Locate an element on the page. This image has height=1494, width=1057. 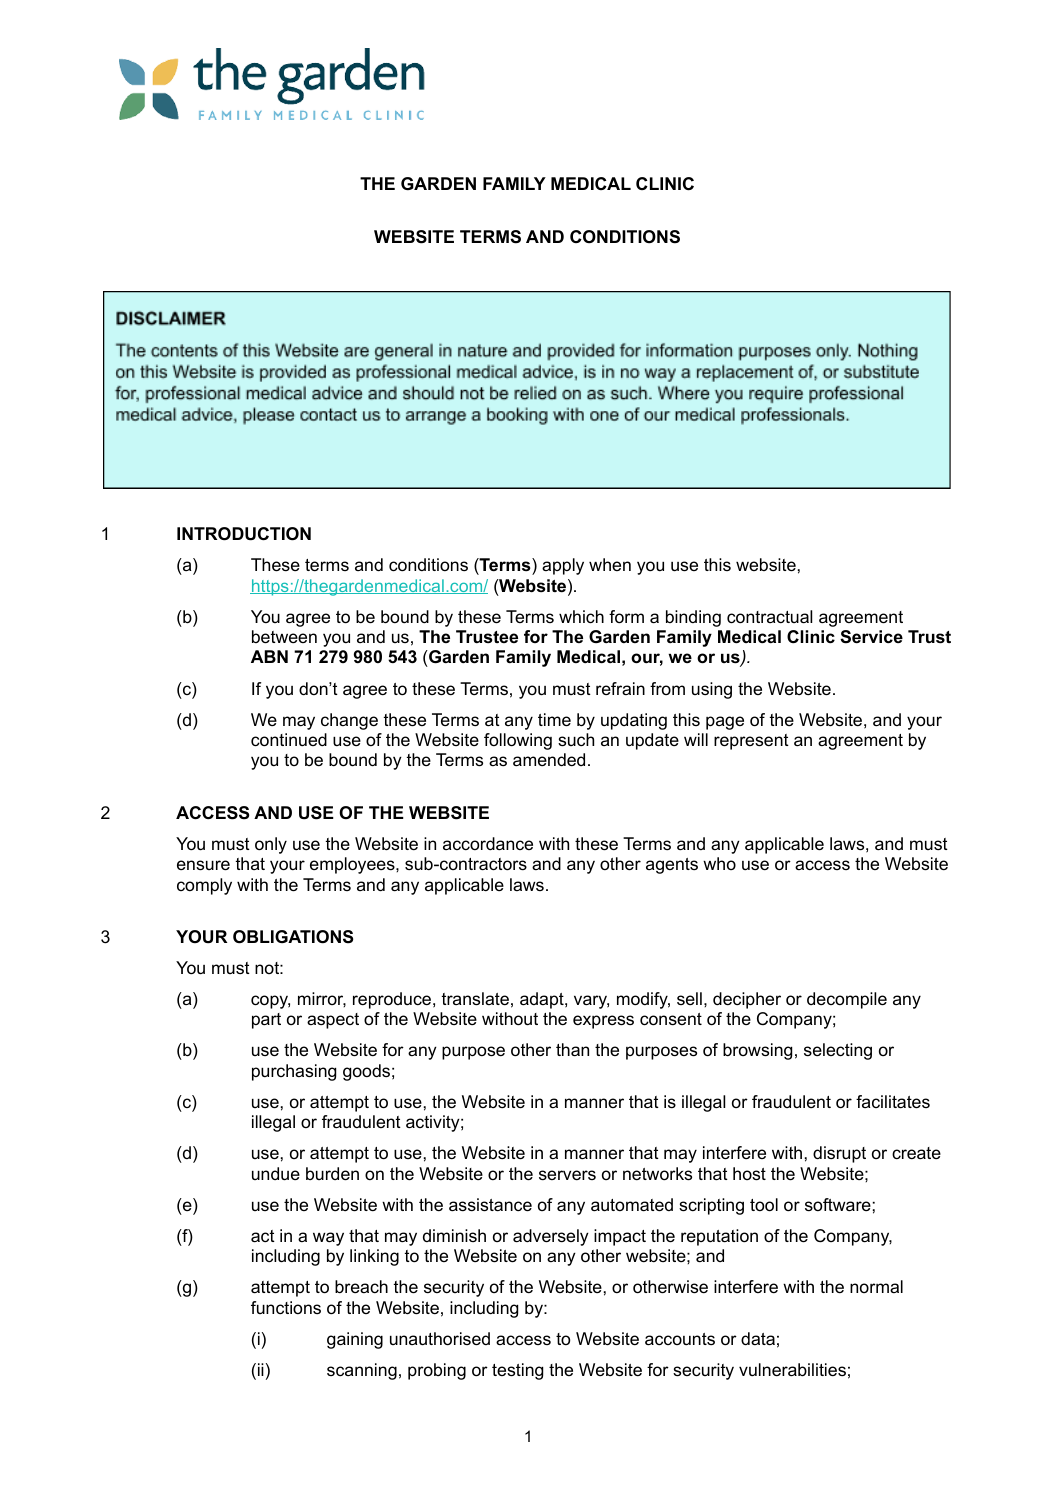
decompile is located at coordinates (847, 1000).
